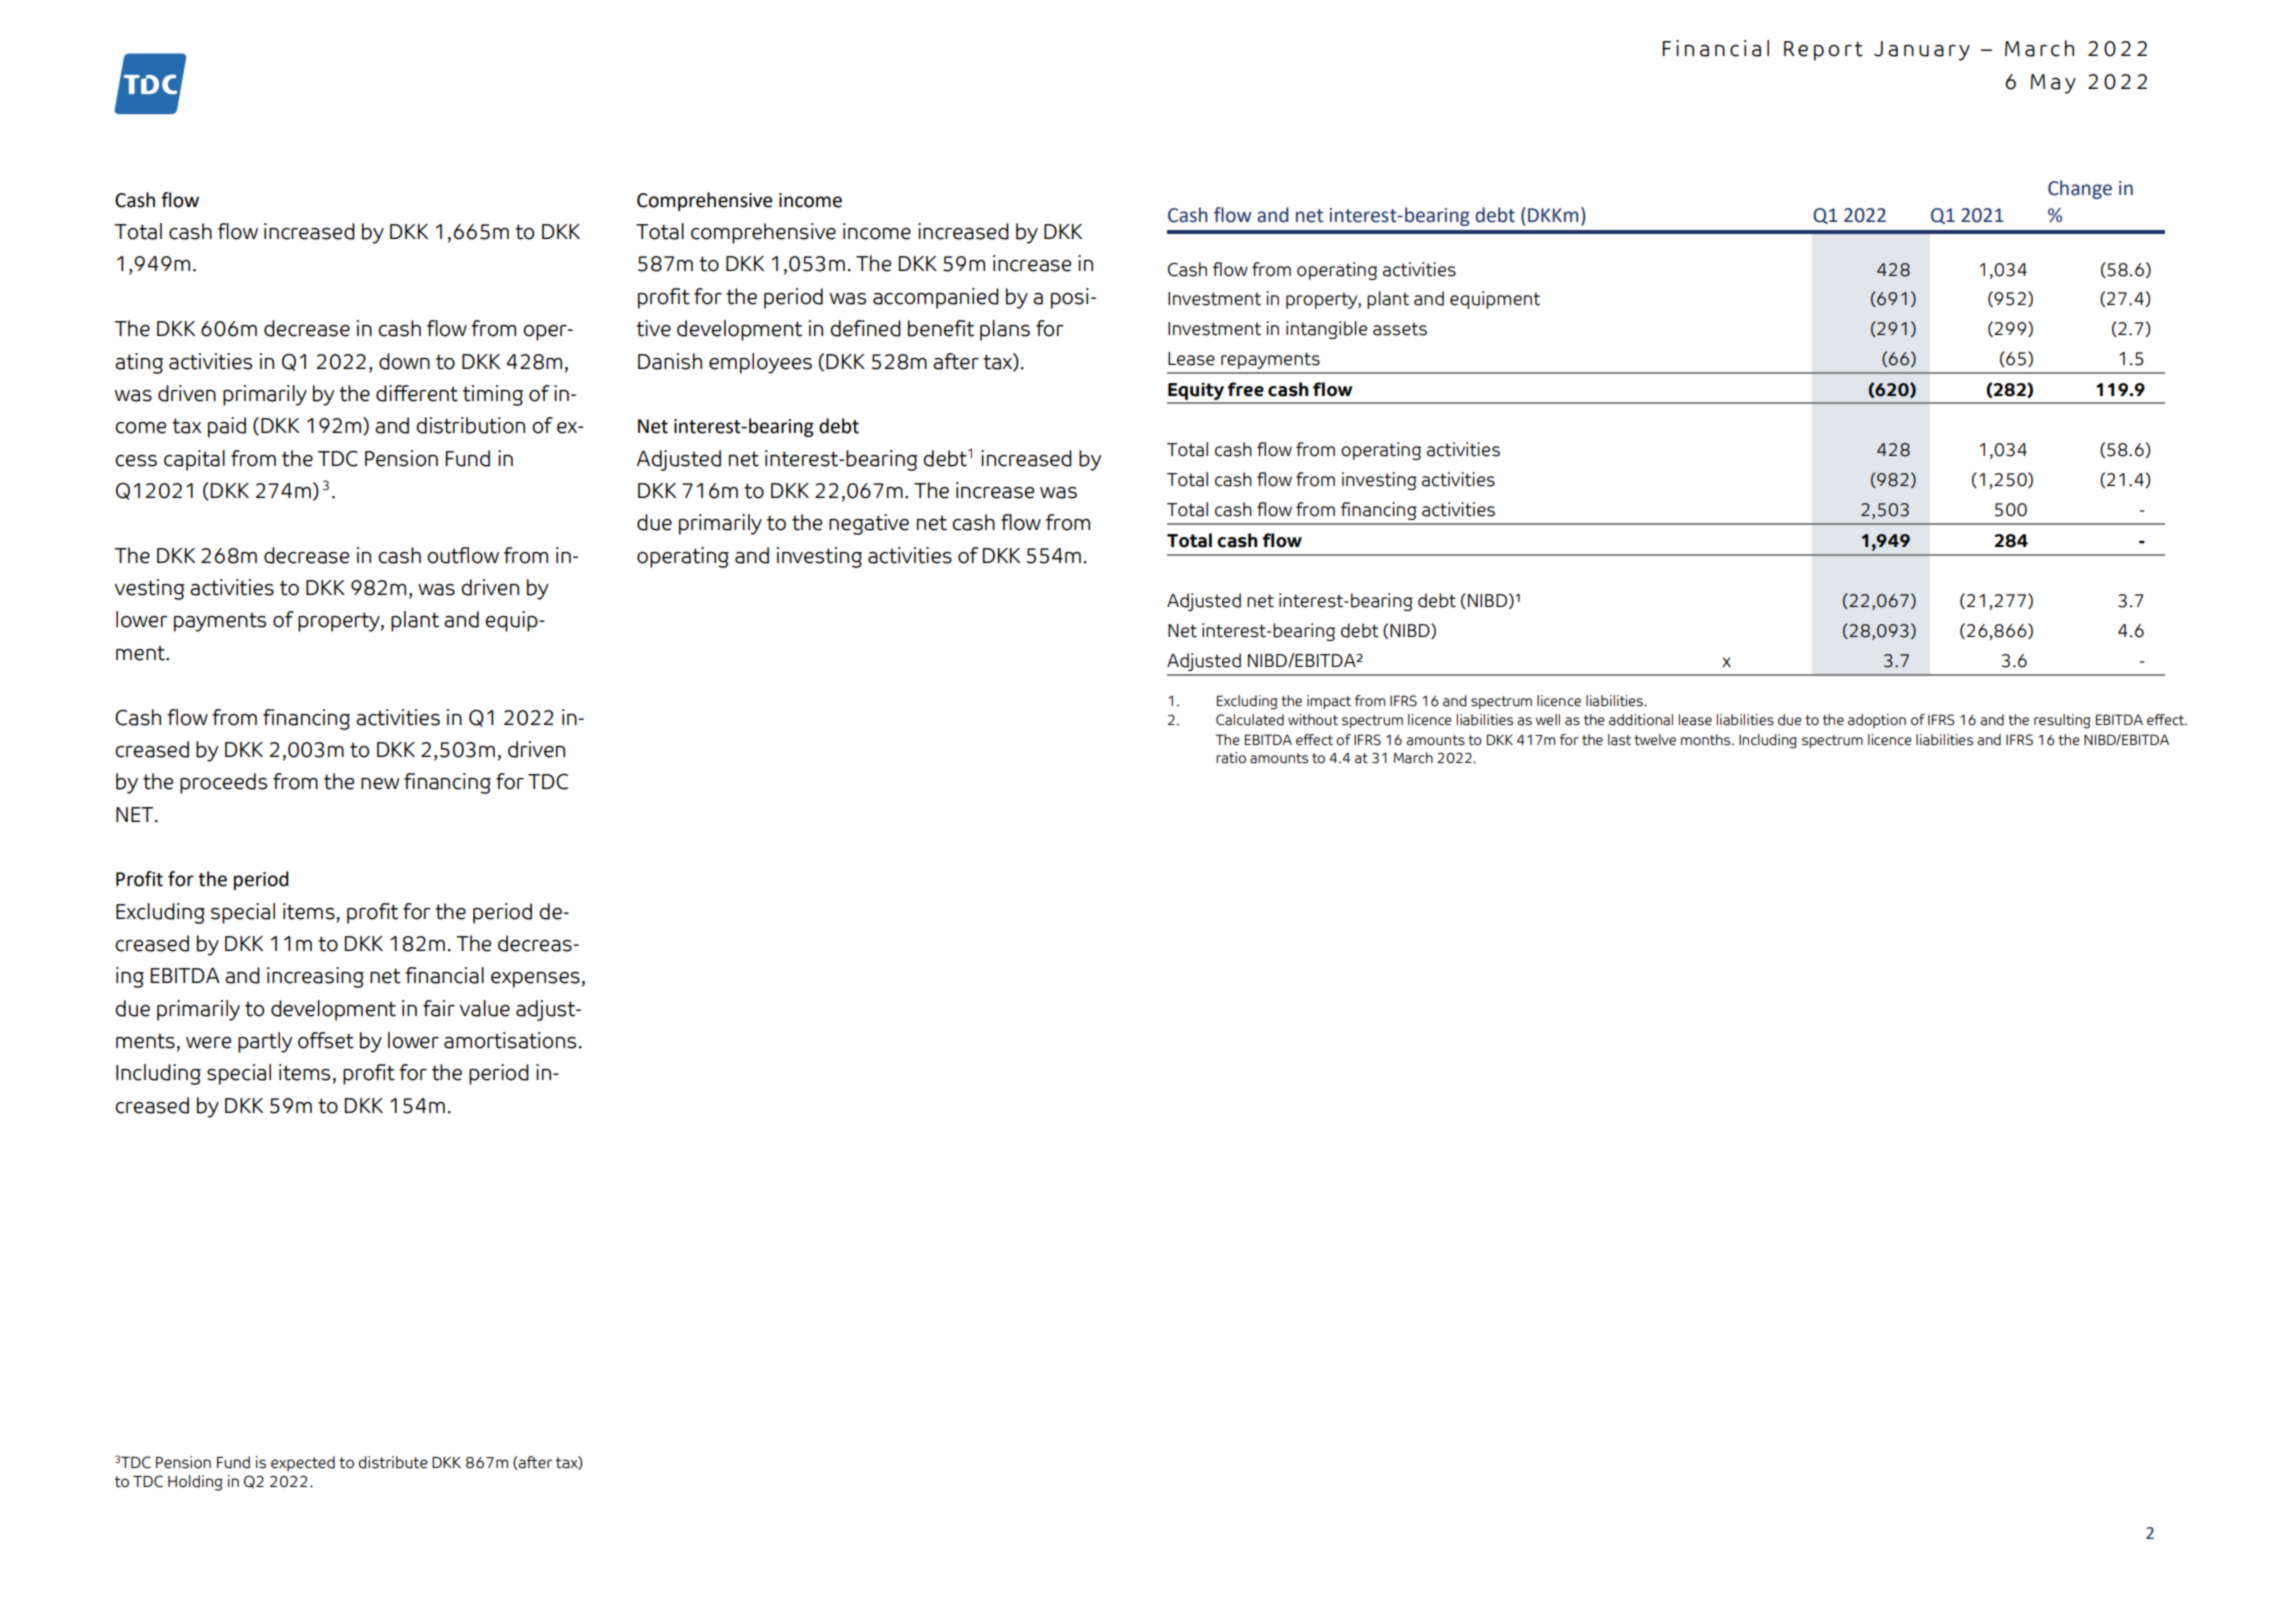 The width and height of the screenshot is (2270, 1605). I want to click on down, so click(404, 361).
